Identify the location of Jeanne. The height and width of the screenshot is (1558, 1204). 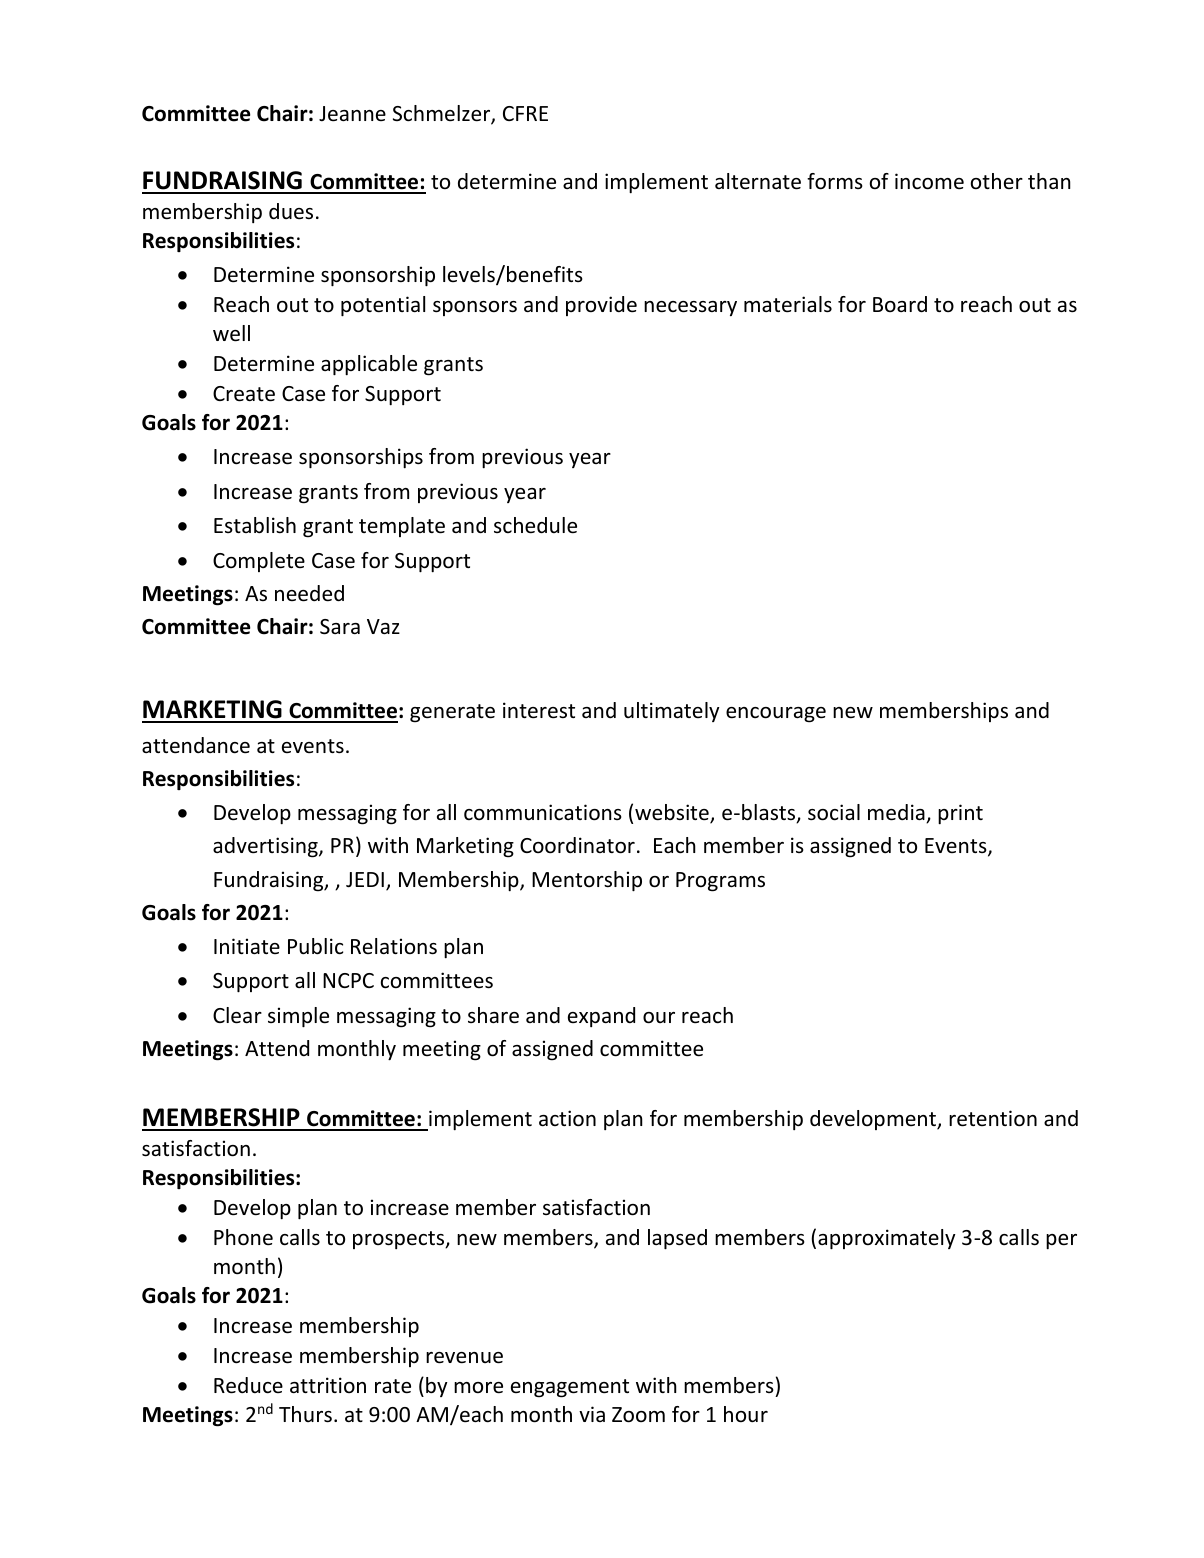
(352, 114).
